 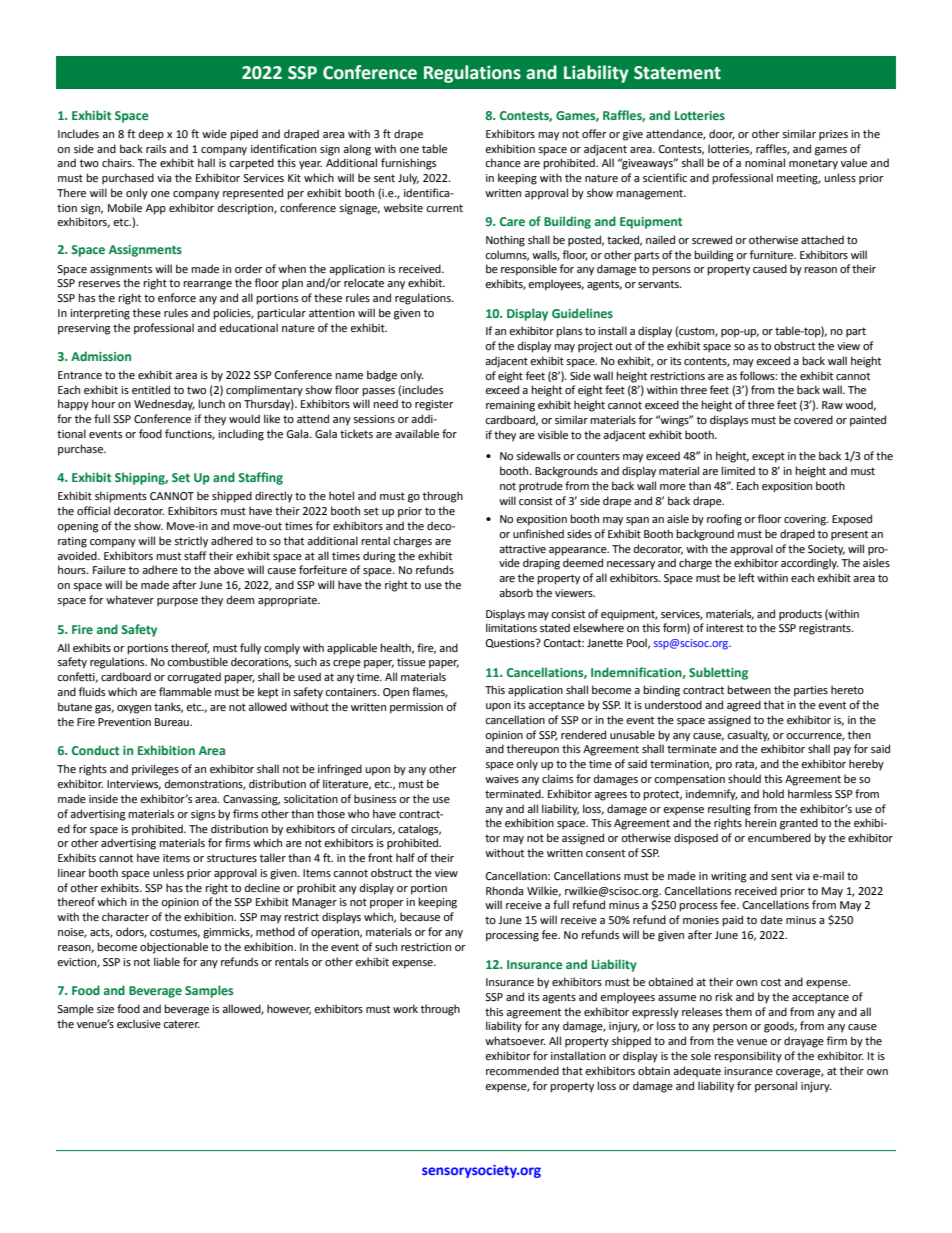 What do you see at coordinates (832, 405) in the screenshot?
I see `Raw` at bounding box center [832, 405].
